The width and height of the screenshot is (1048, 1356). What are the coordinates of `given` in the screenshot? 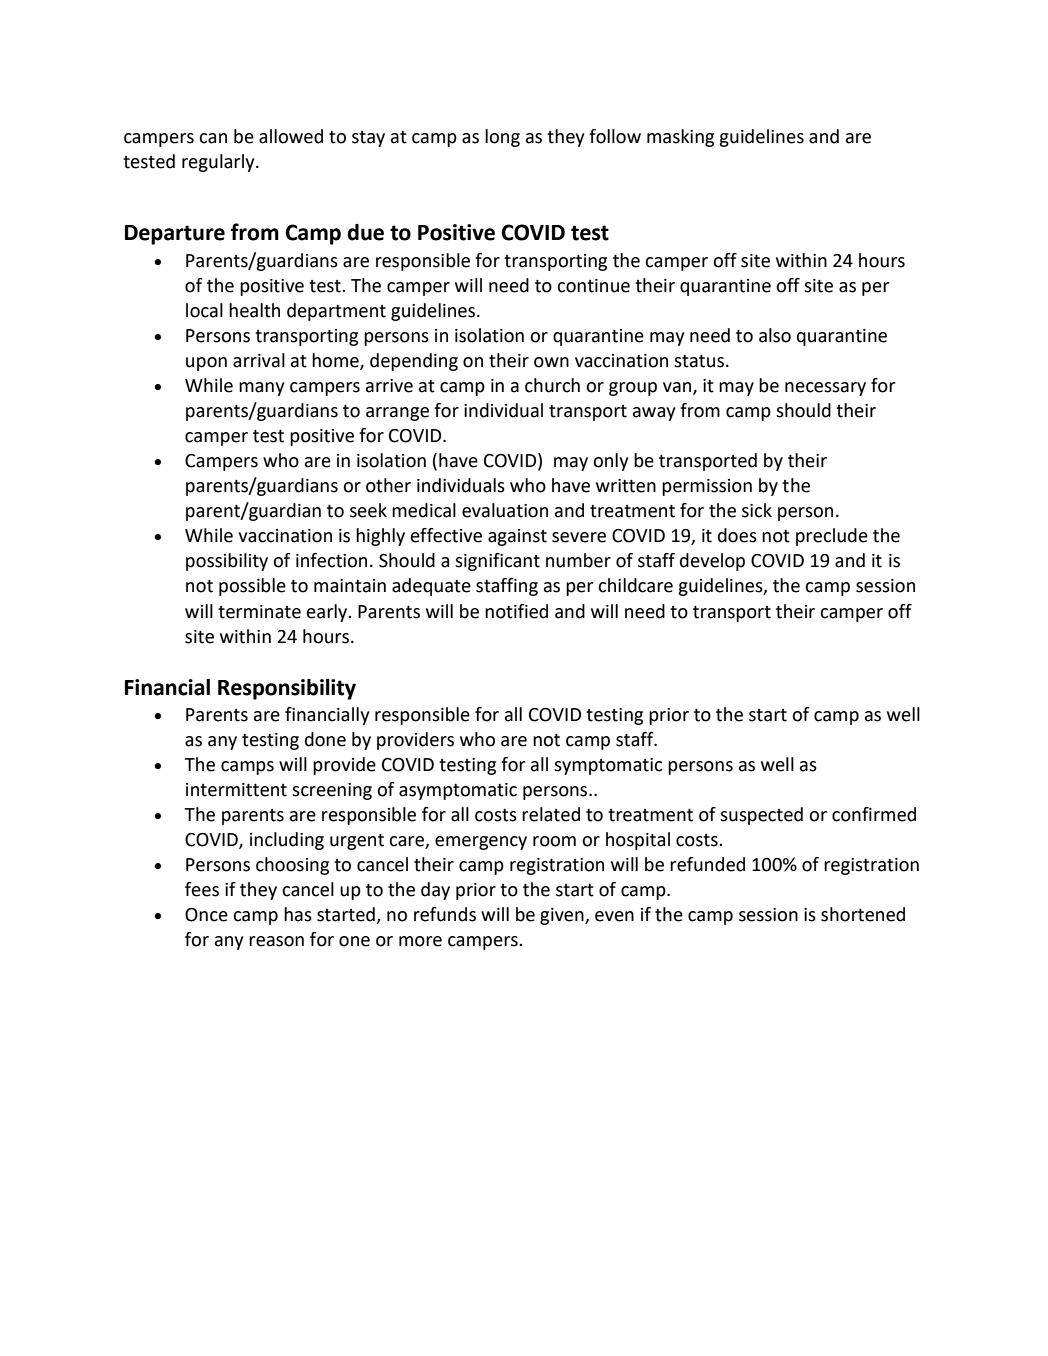 It's located at (563, 916).
